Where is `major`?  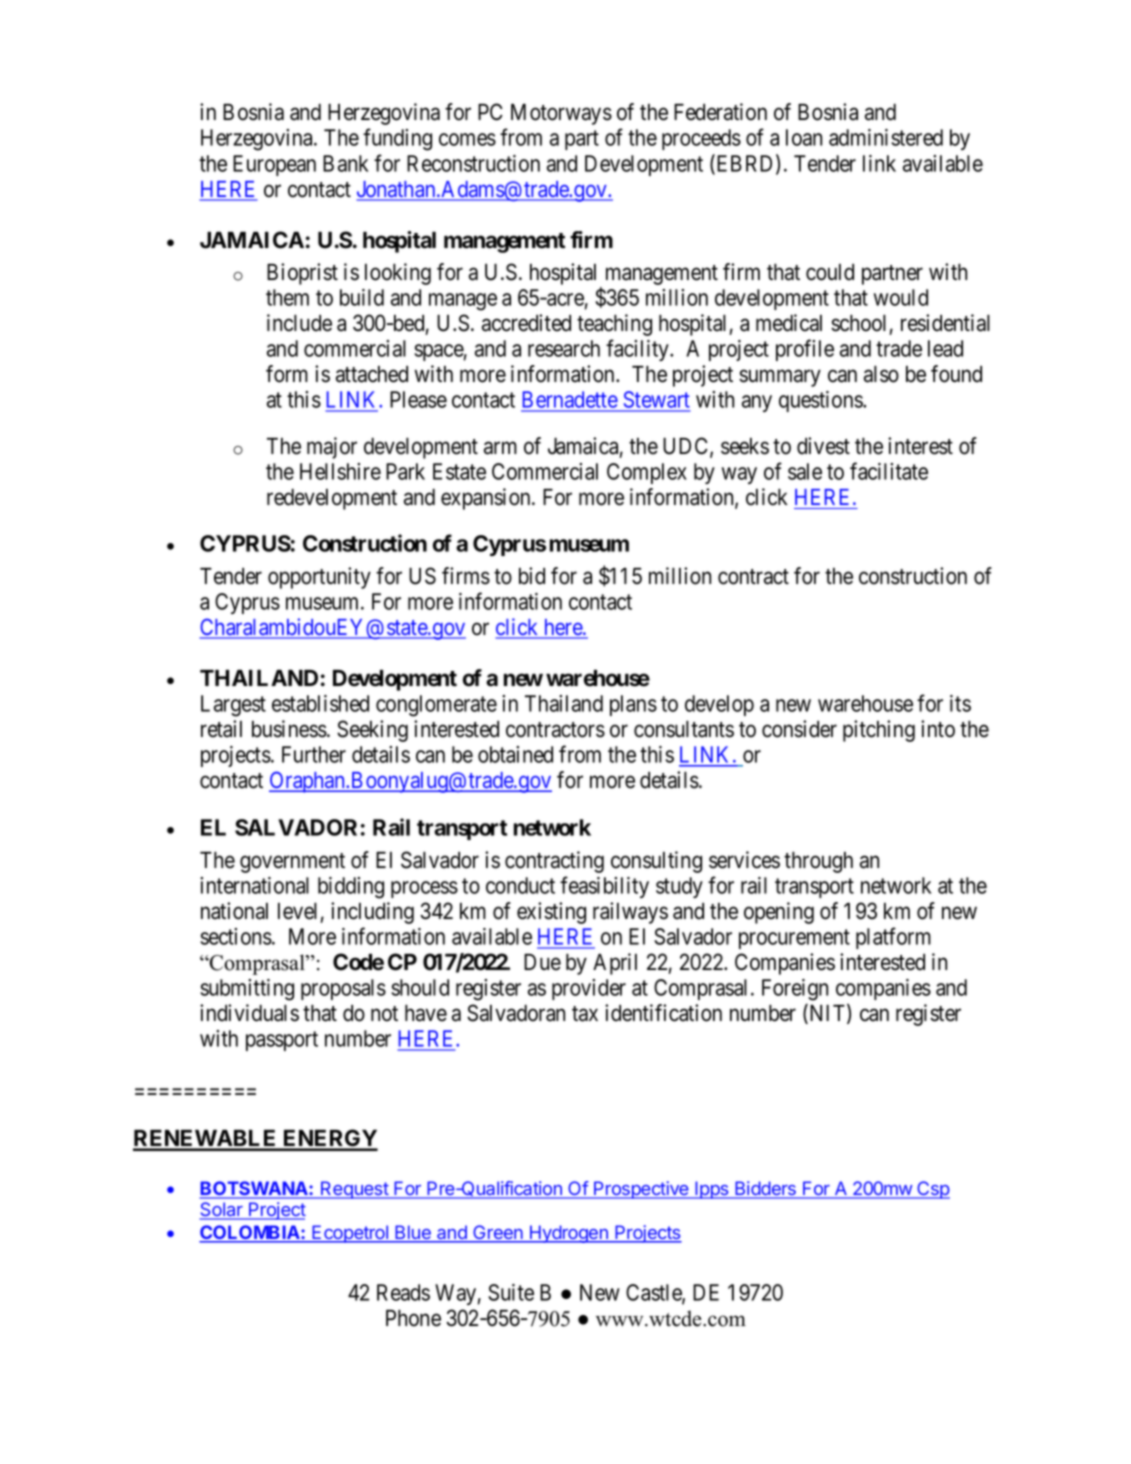 major is located at coordinates (332, 448).
